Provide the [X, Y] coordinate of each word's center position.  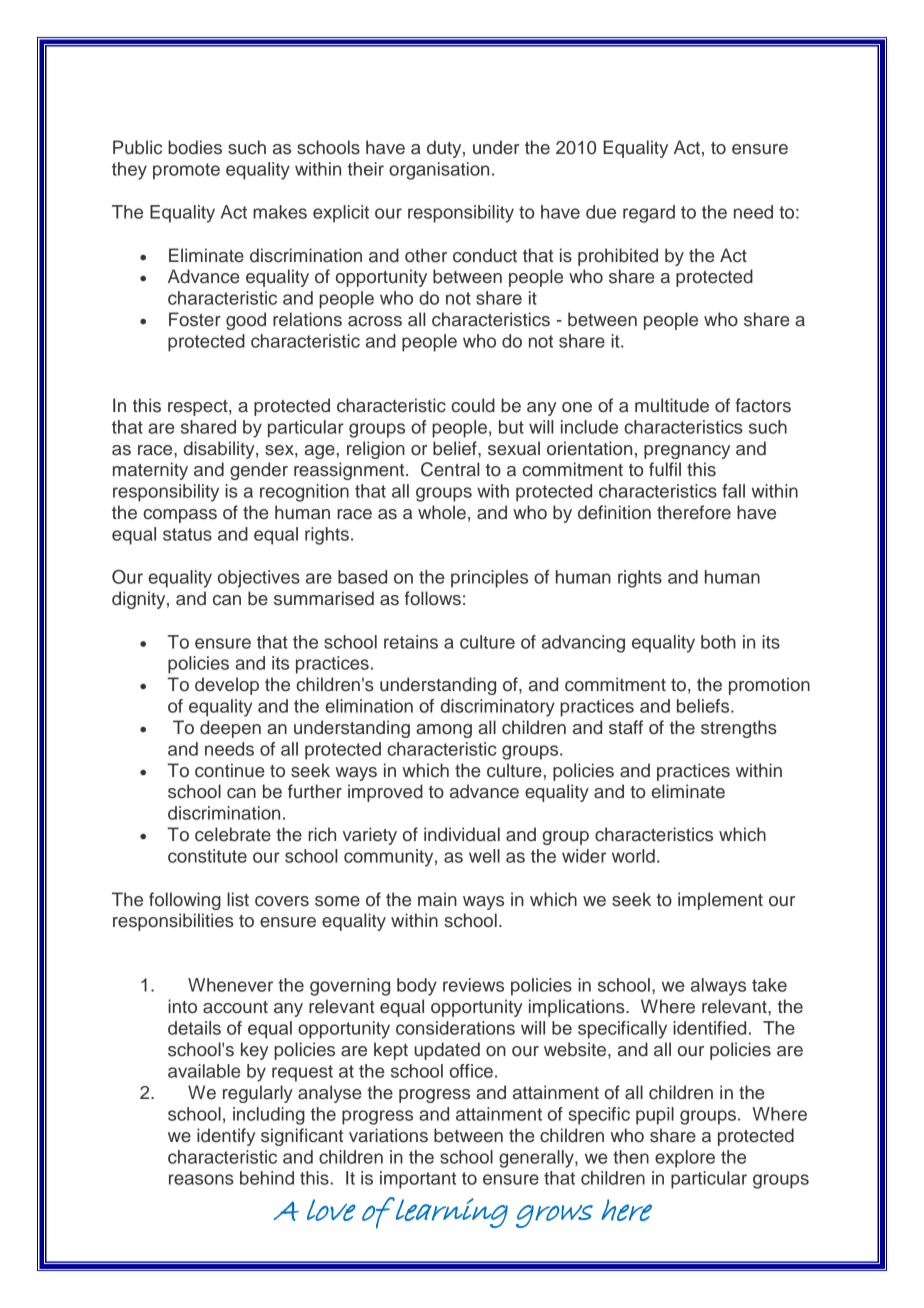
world [633, 856]
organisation [439, 171]
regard [649, 214]
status [187, 534]
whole [442, 512]
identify [226, 1137]
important [418, 1180]
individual [462, 834]
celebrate [233, 834]
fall [733, 491]
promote [186, 171]
